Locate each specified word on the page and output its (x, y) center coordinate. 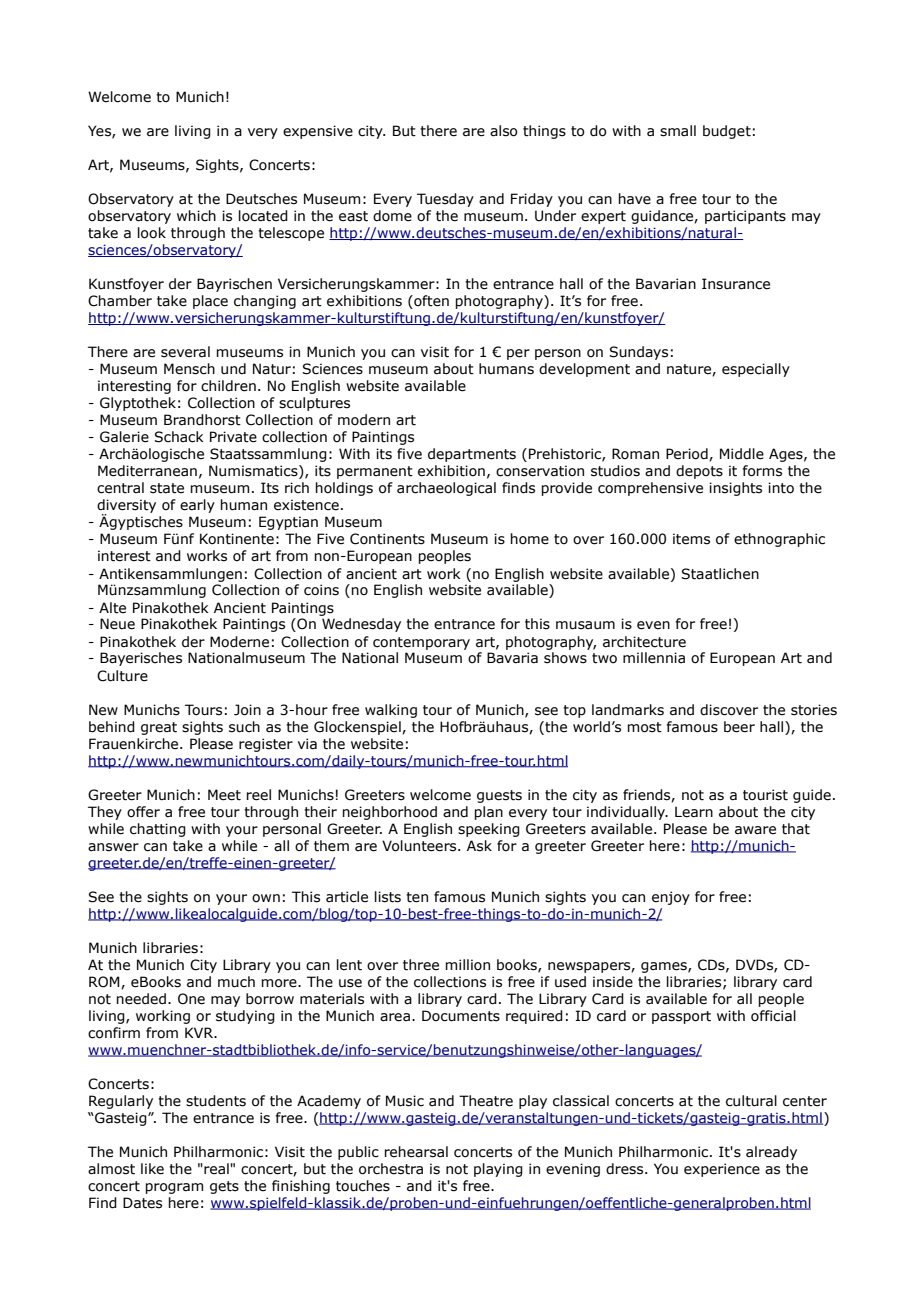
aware (755, 830)
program (174, 1188)
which (196, 216)
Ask (479, 846)
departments (472, 455)
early (197, 506)
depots (699, 472)
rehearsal (416, 1152)
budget (727, 132)
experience (722, 1170)
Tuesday (445, 200)
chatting (158, 830)
